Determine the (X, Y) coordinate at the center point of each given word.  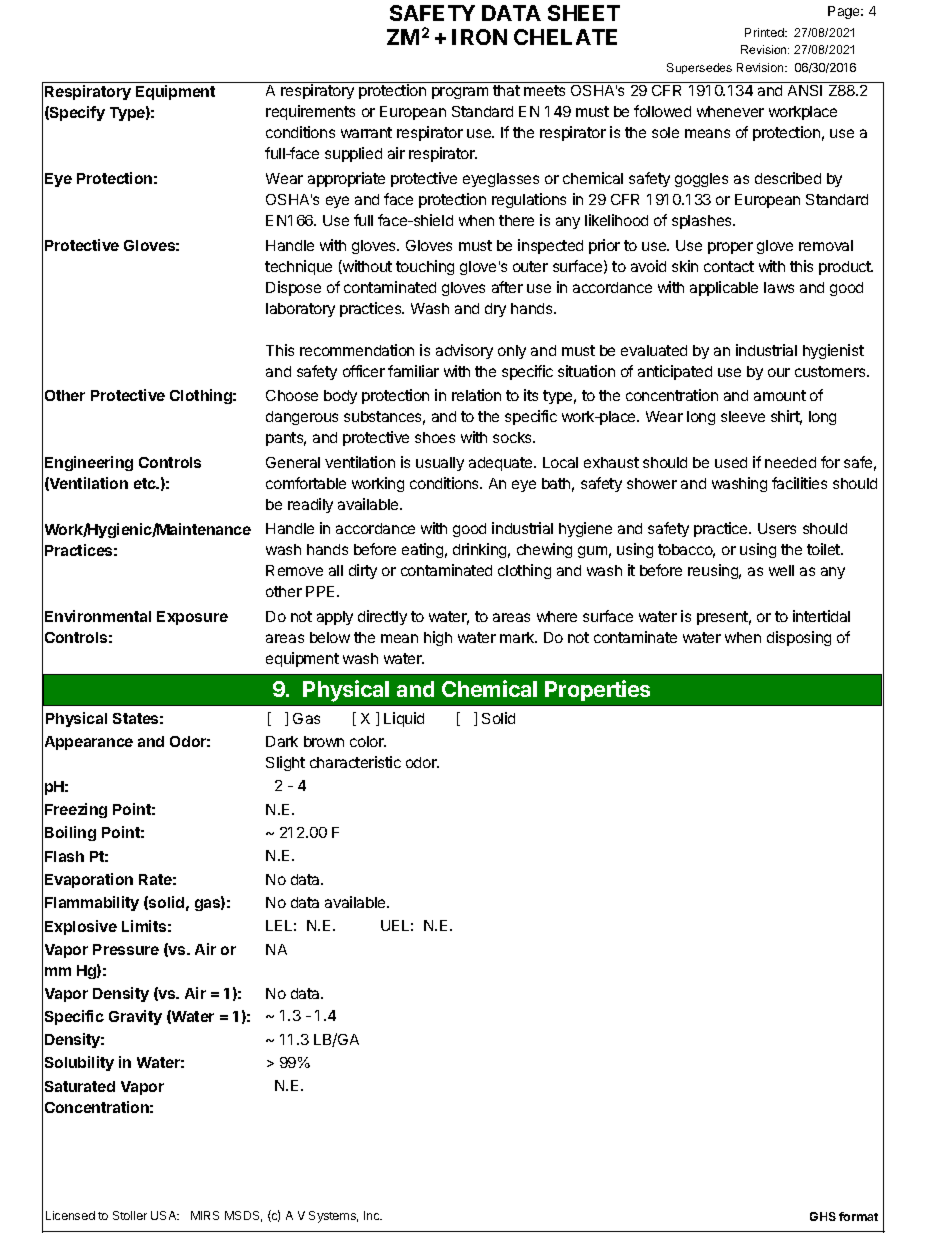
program (460, 93)
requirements (310, 112)
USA (165, 1215)
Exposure (192, 618)
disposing (799, 638)
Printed (765, 32)
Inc (373, 1215)
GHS (823, 1216)
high (438, 638)
